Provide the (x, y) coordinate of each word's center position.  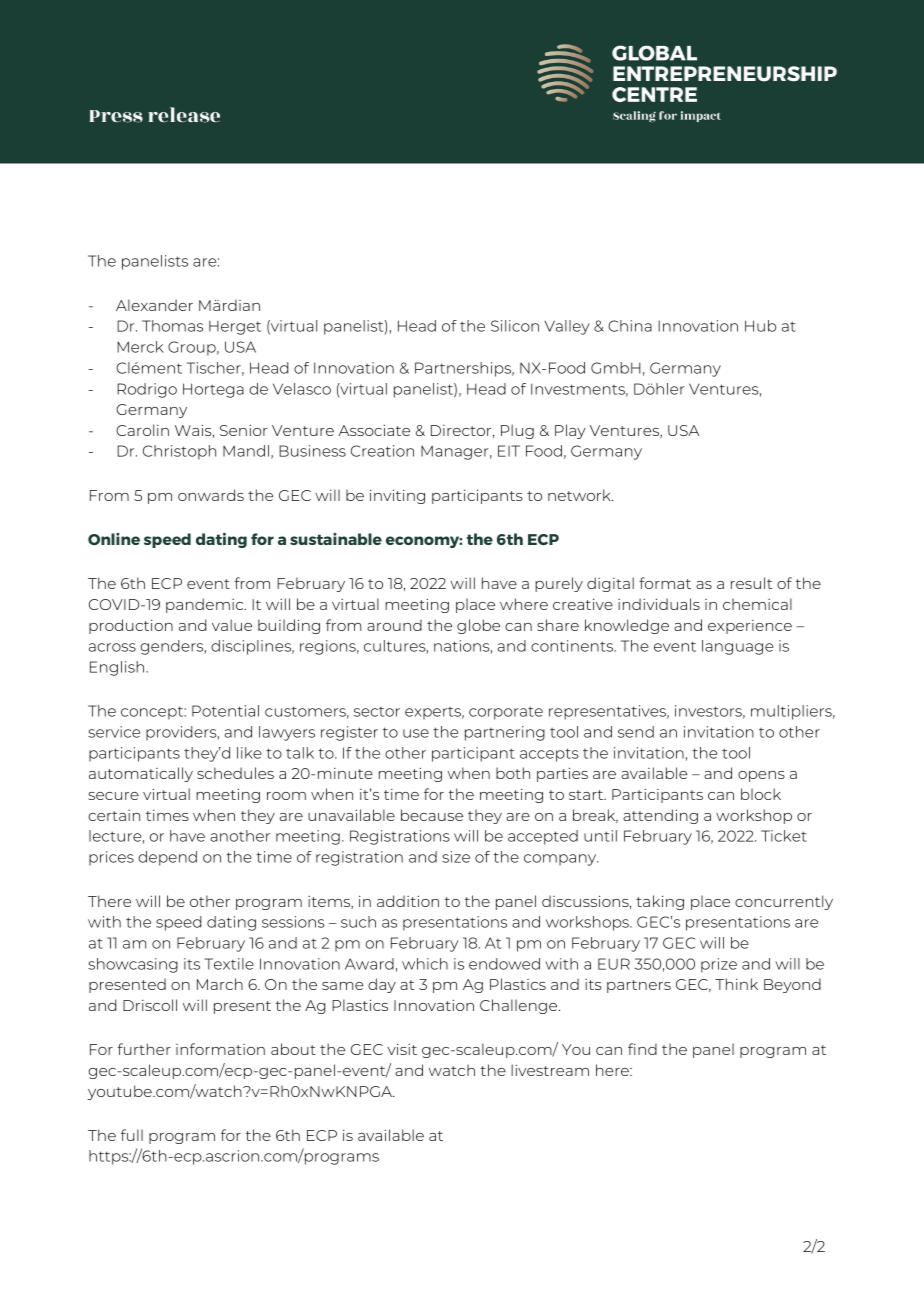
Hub (760, 326)
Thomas (172, 326)
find (642, 1049)
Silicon (515, 326)
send (636, 732)
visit (402, 1049)
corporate (506, 713)
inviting (397, 496)
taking (660, 902)
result (751, 583)
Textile (229, 964)
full (132, 1135)
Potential (225, 711)
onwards (211, 495)
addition (408, 901)
